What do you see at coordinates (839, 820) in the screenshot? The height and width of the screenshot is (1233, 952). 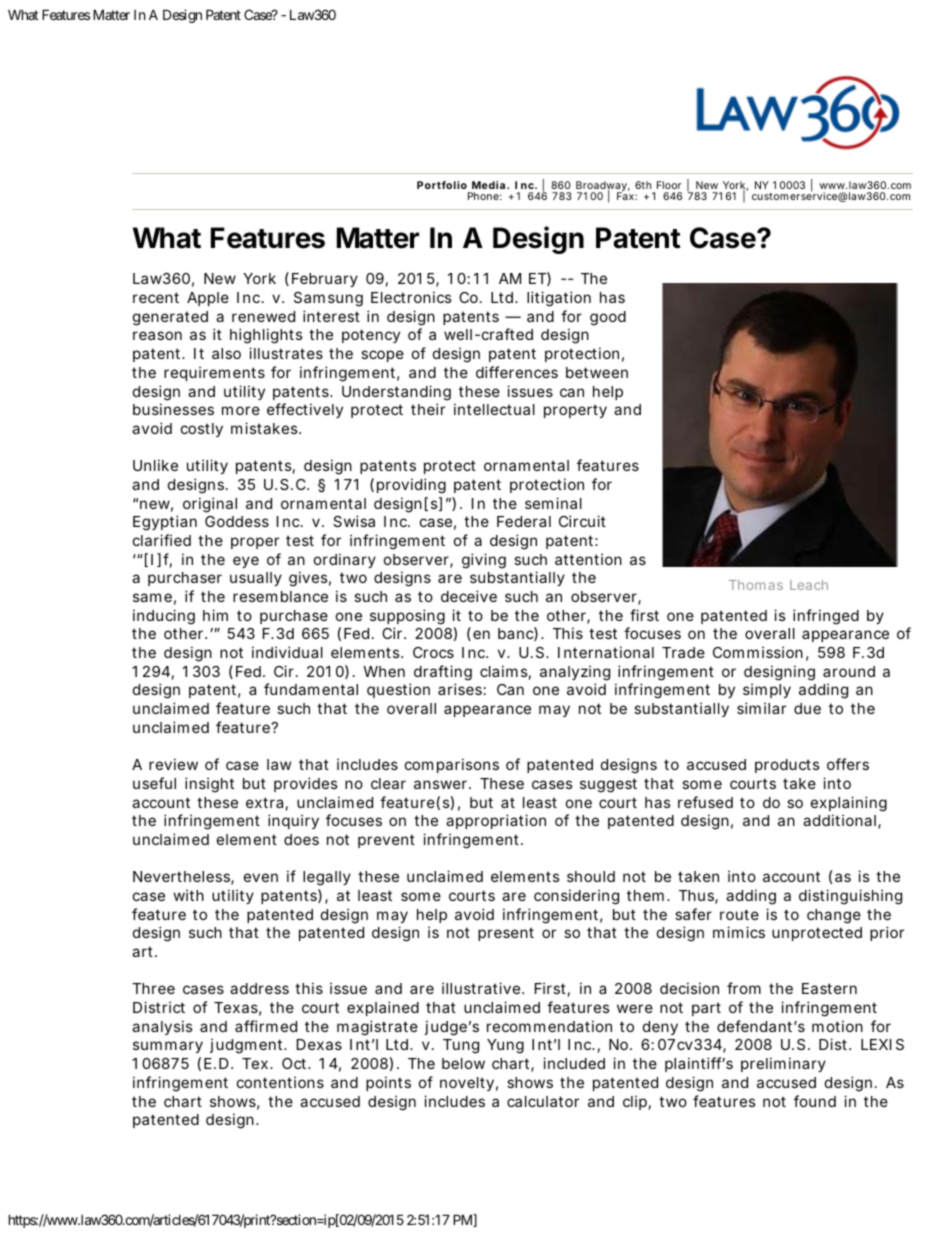 I see `additional` at bounding box center [839, 820].
